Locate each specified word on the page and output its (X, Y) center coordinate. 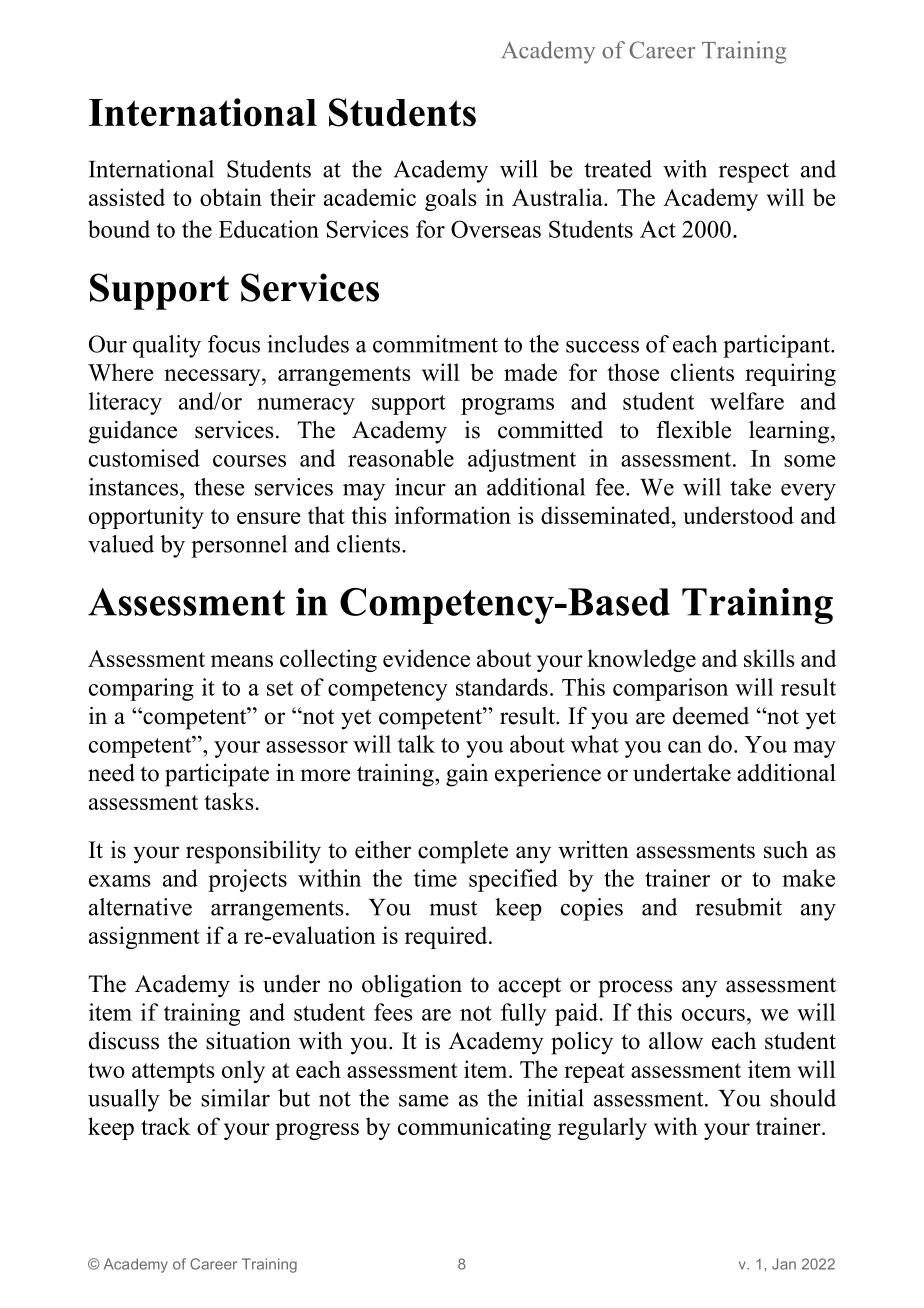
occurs (713, 1015)
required (447, 937)
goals (451, 199)
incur (420, 487)
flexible (693, 430)
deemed (711, 716)
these (219, 487)
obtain (231, 197)
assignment (144, 937)
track (166, 1126)
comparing (141, 689)
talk (416, 744)
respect (754, 172)
